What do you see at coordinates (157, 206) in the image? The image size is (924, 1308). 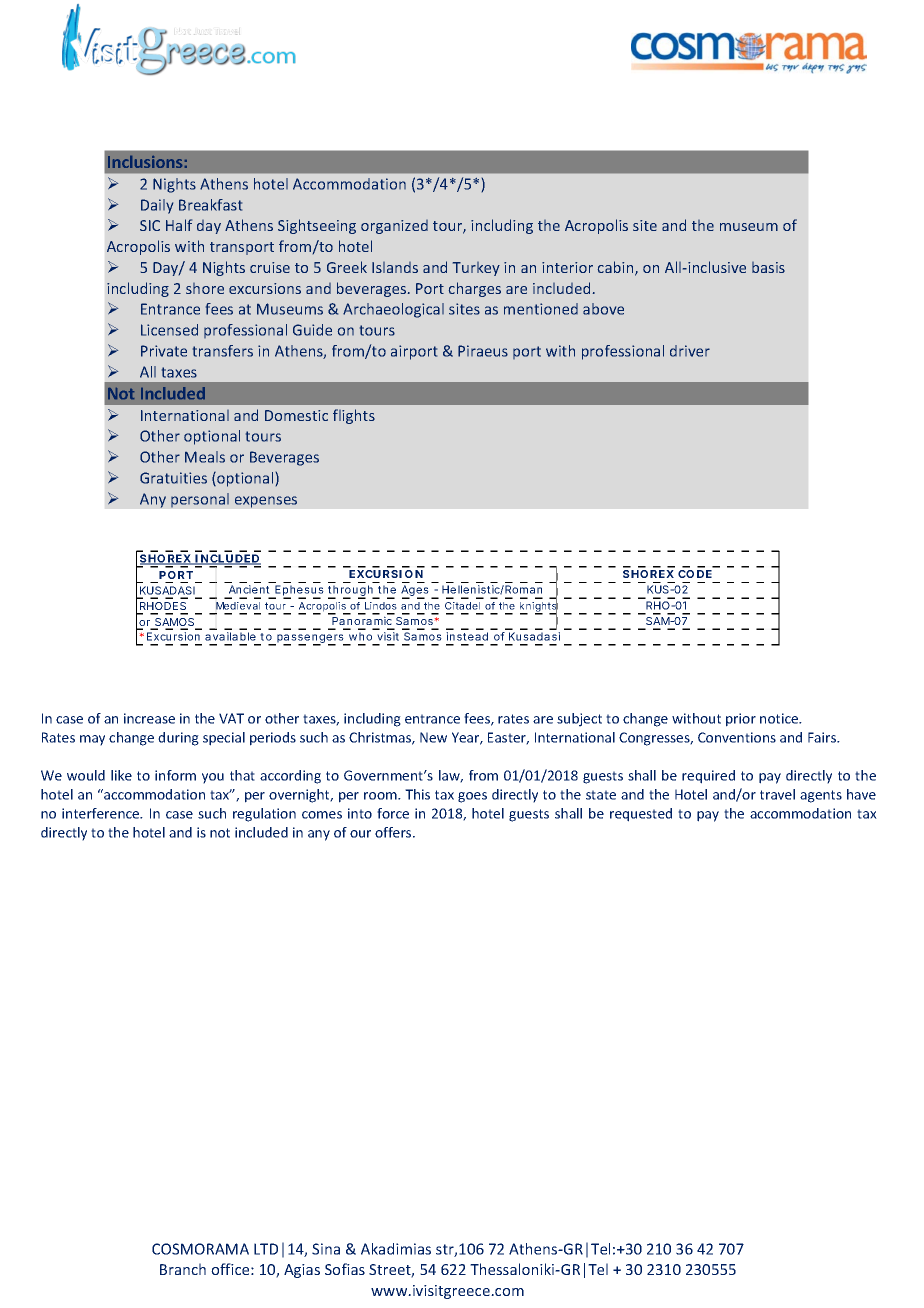 I see `Daily` at bounding box center [157, 206].
